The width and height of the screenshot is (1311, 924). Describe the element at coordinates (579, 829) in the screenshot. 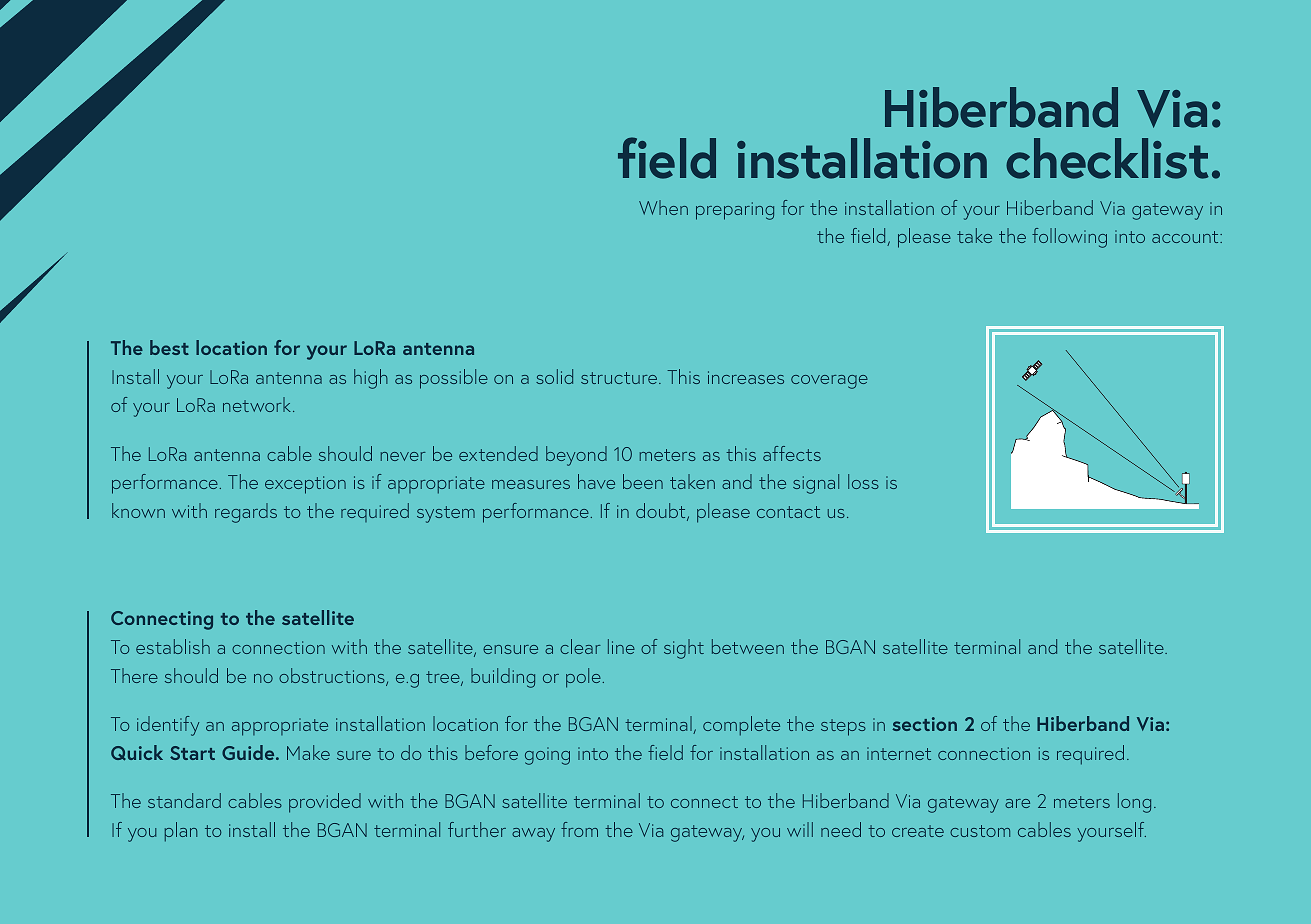

I see `from` at that location.
